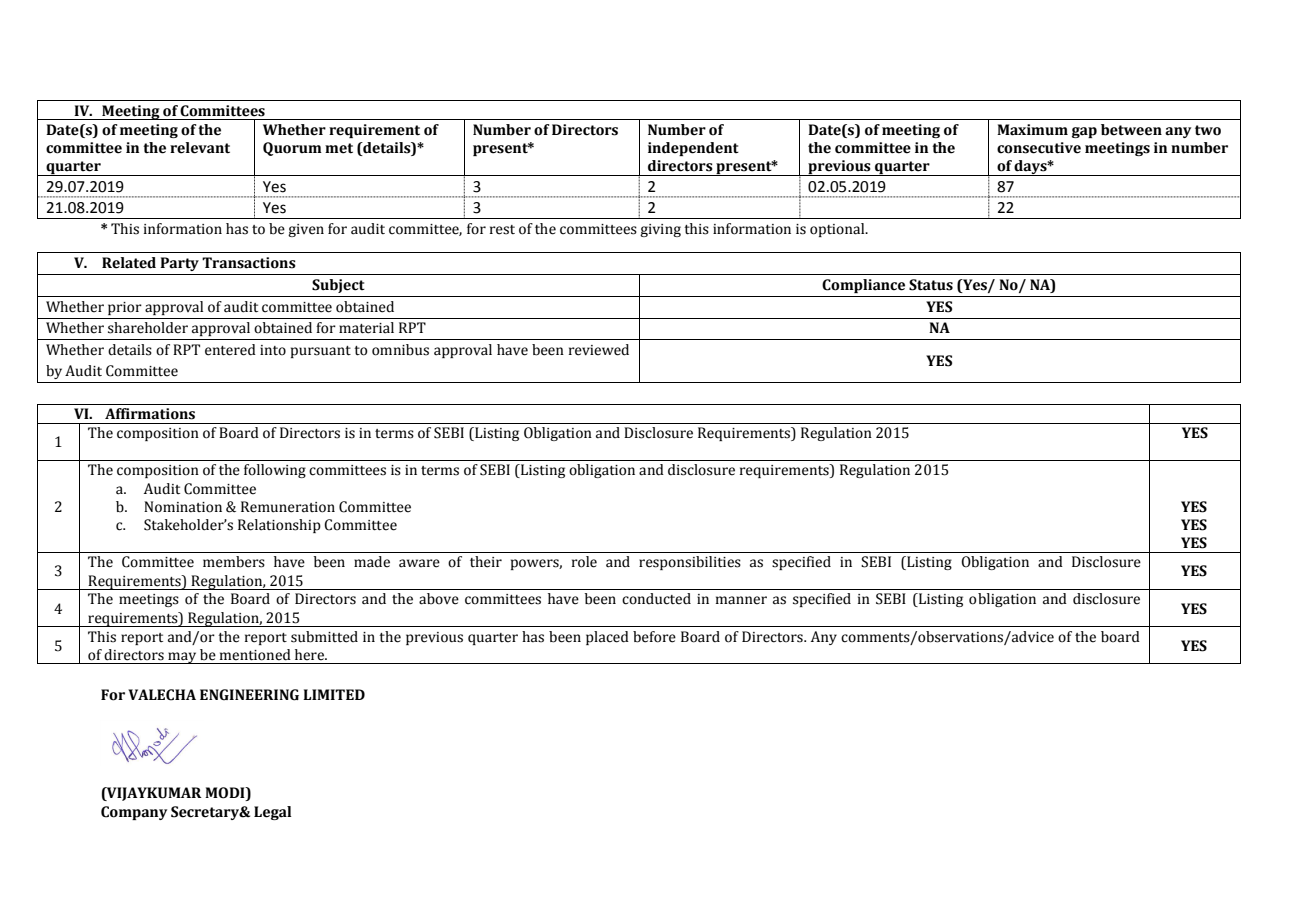  I want to click on conducted, so click(656, 599).
